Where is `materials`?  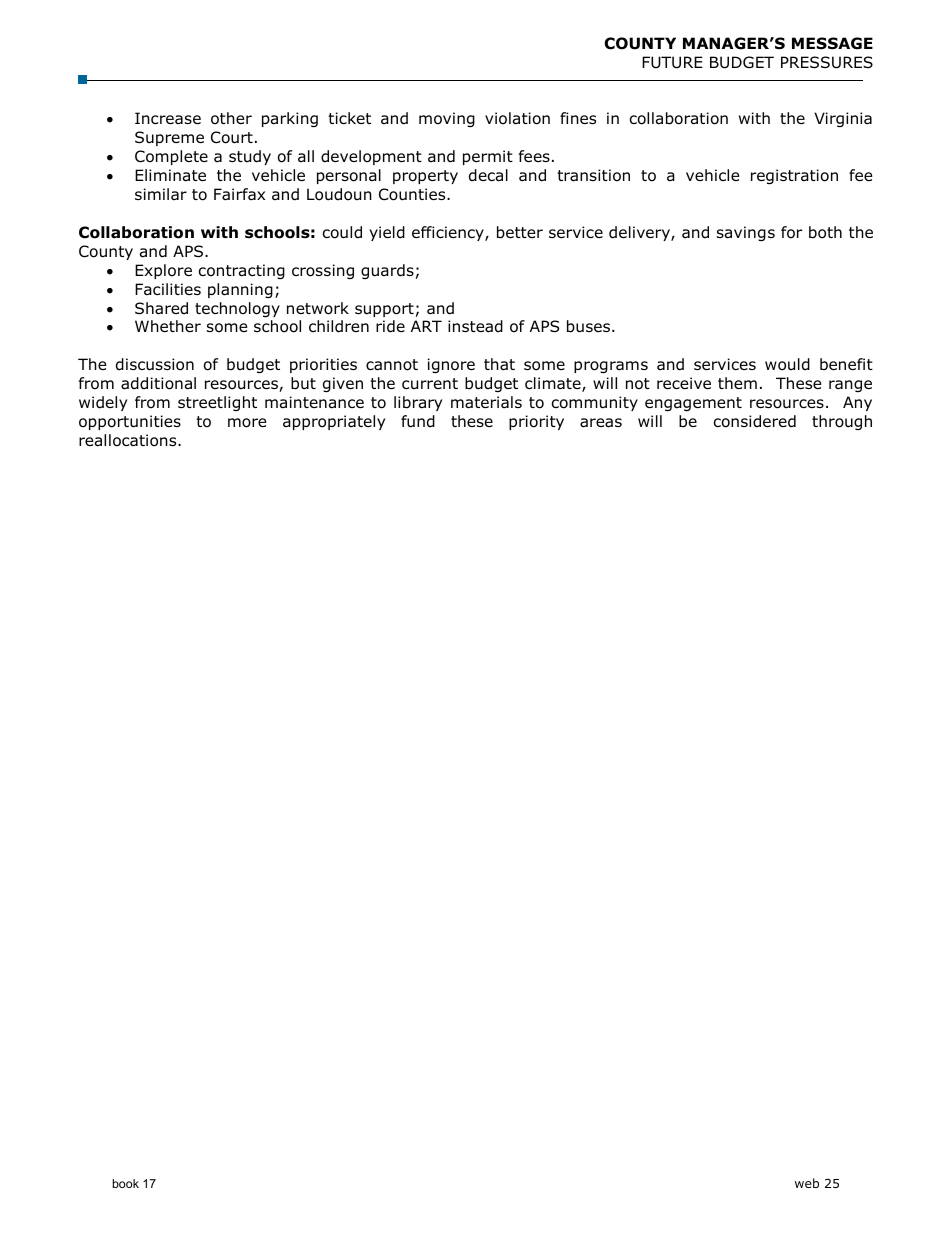
materials is located at coordinates (486, 402).
